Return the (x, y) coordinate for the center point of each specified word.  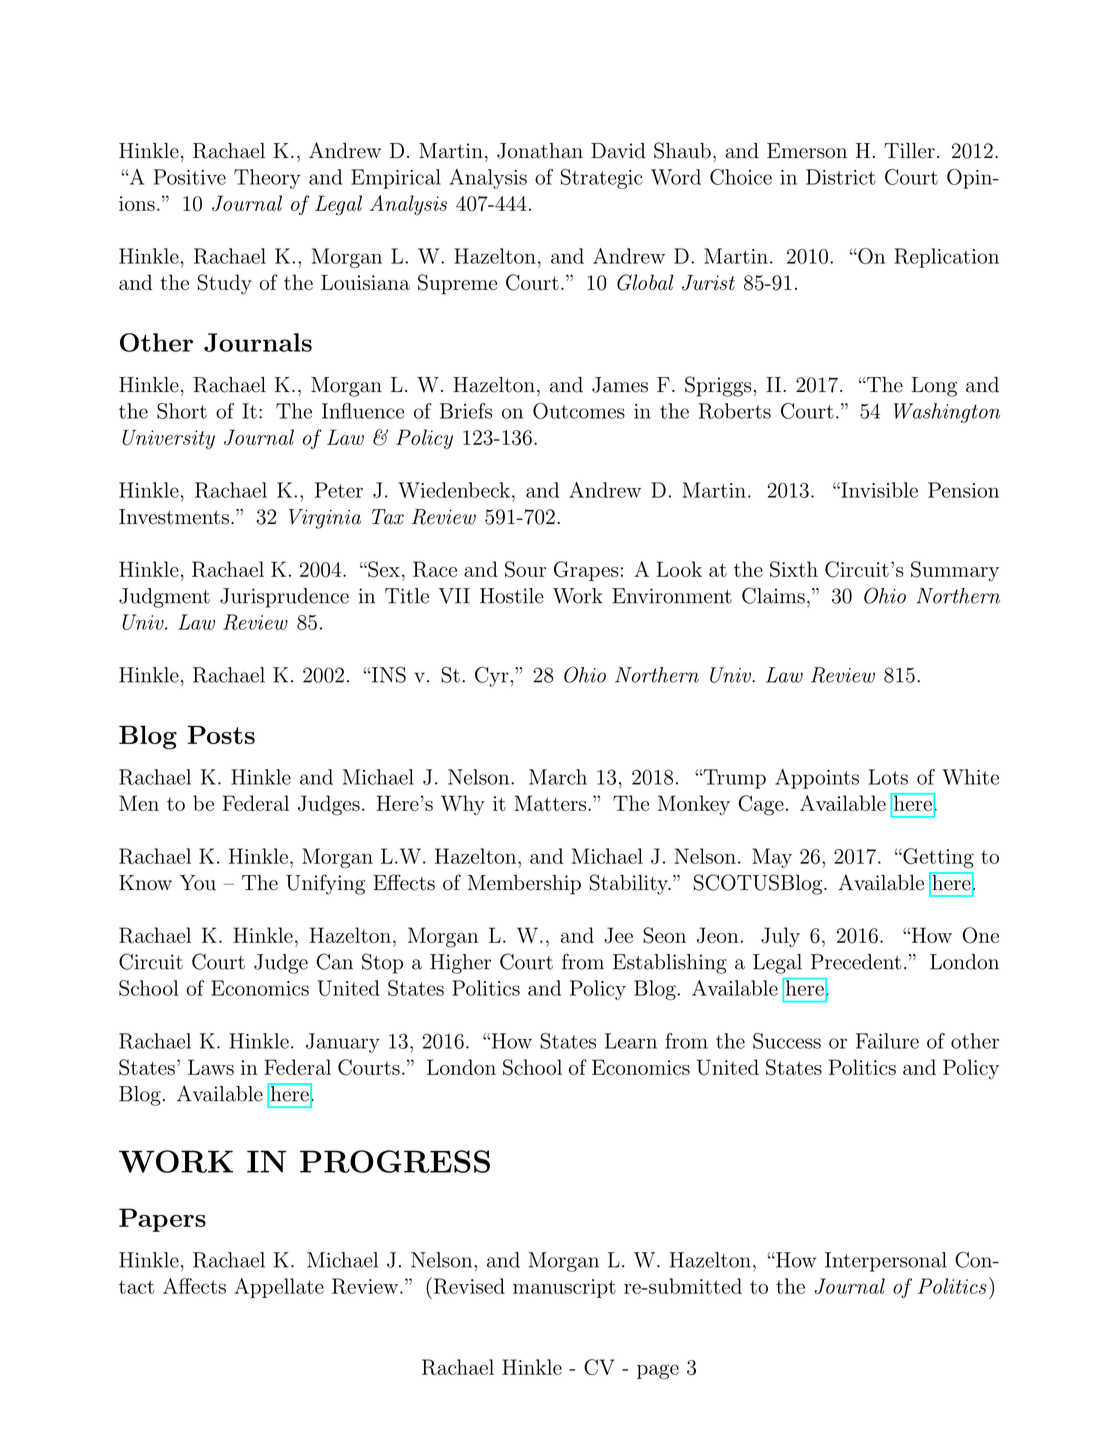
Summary (955, 571)
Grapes (586, 571)
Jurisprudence (284, 598)
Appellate (279, 1288)
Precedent (856, 962)
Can (334, 961)
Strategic (602, 179)
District (841, 177)
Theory (267, 179)
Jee (618, 935)
